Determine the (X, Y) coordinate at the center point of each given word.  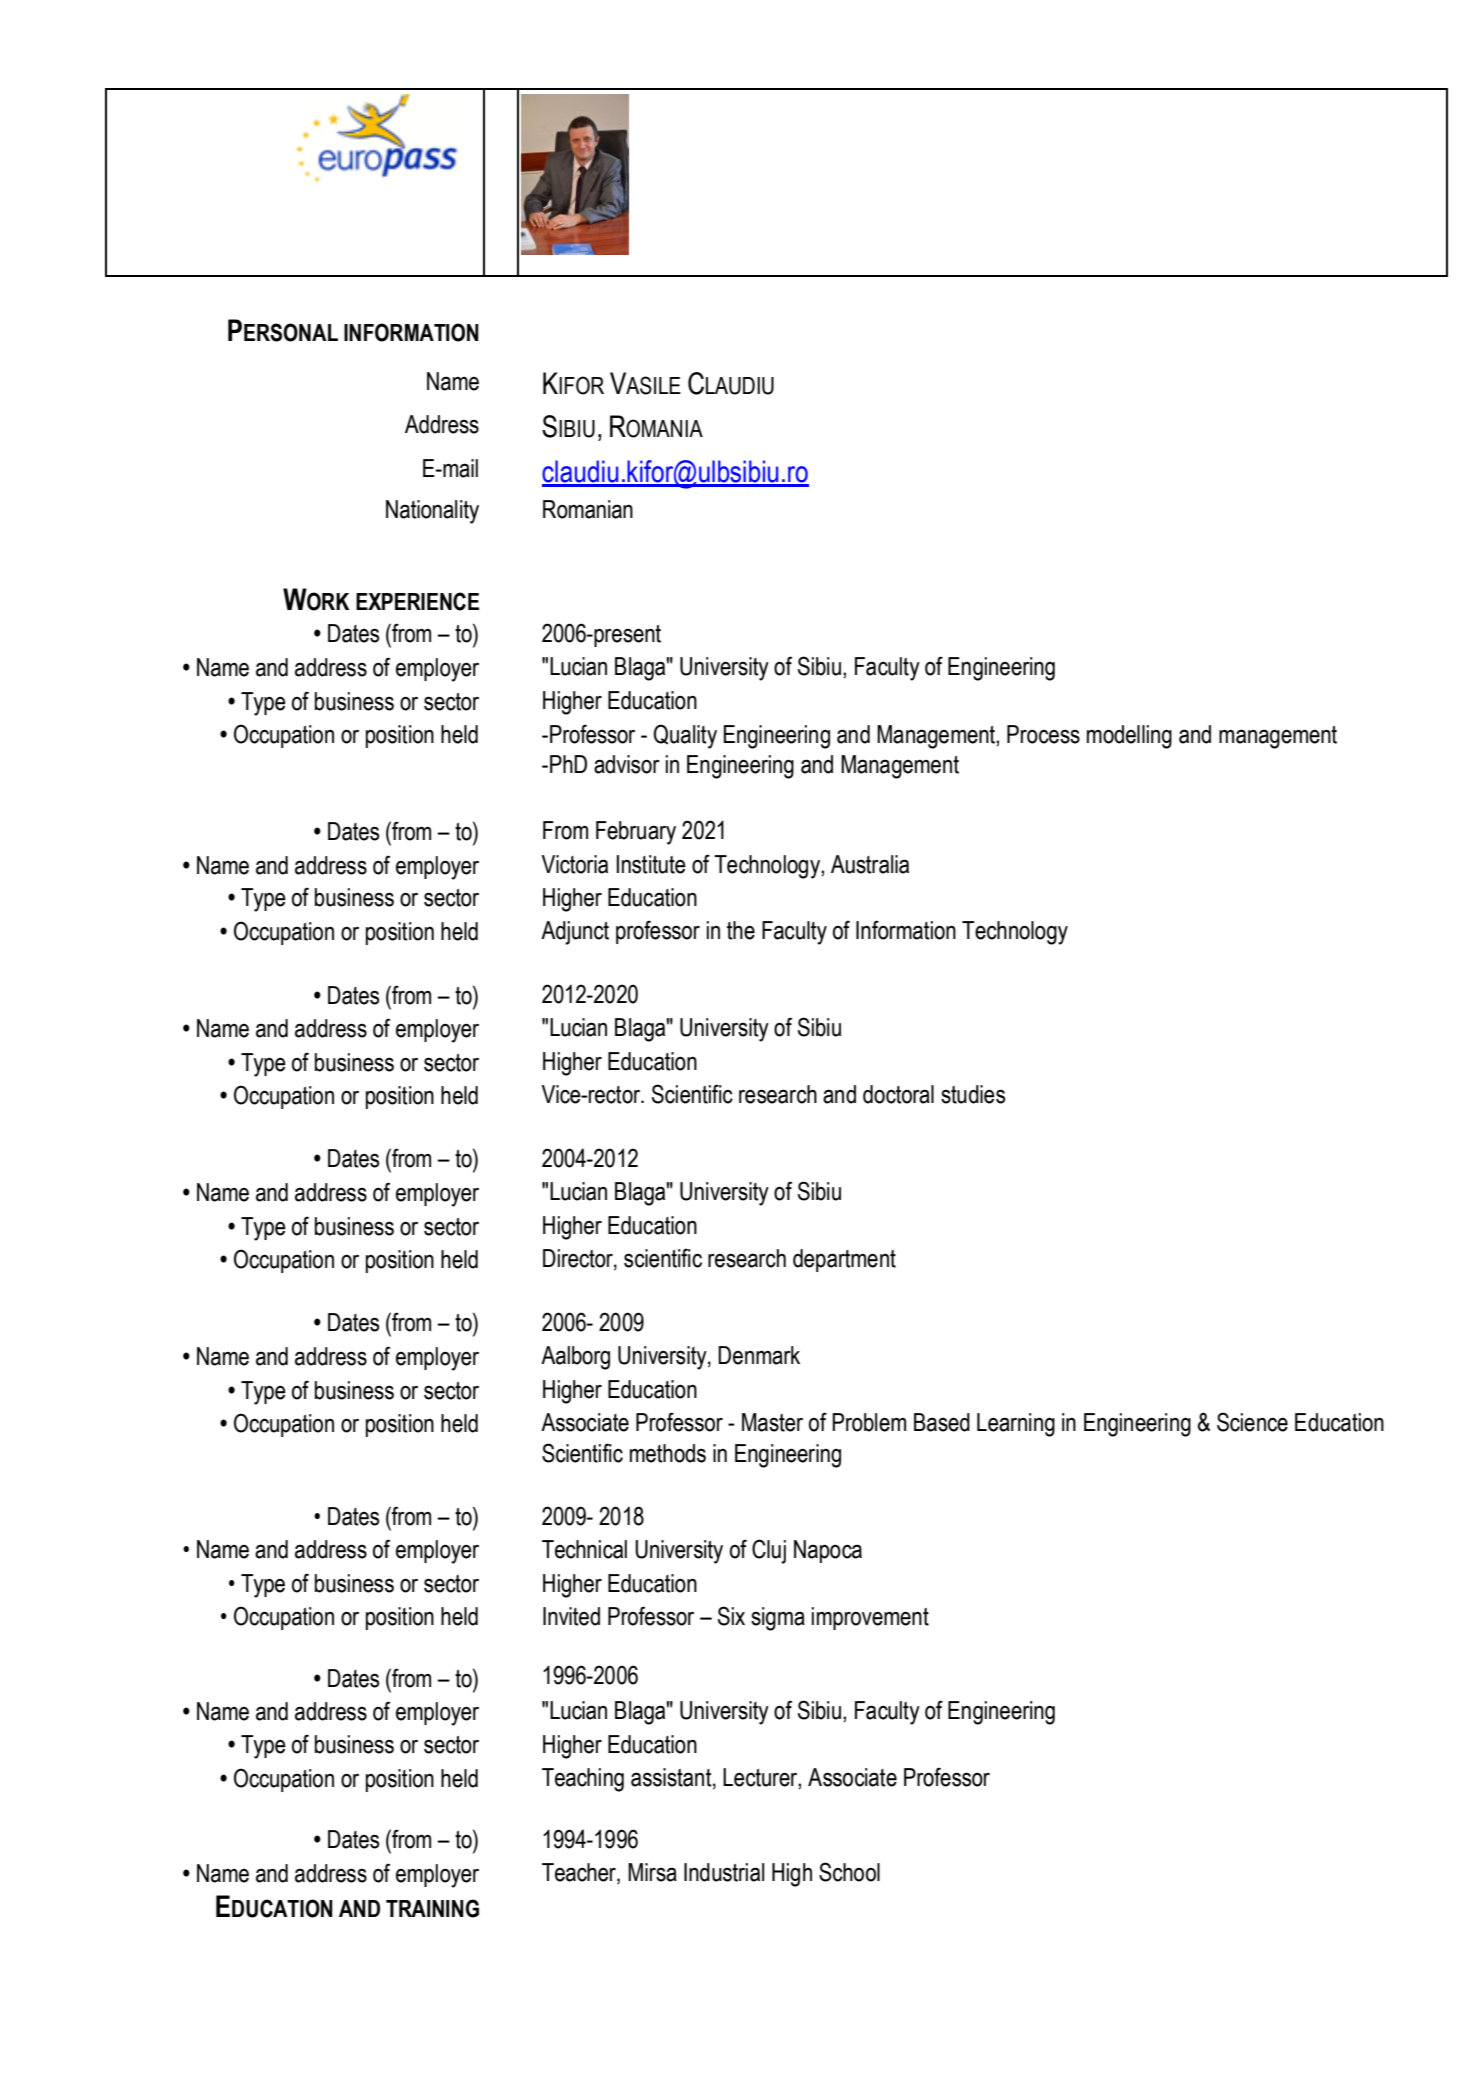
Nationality (432, 512)
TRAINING (432, 1908)
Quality (685, 736)
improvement (870, 1618)
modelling (1129, 737)
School (849, 1872)
